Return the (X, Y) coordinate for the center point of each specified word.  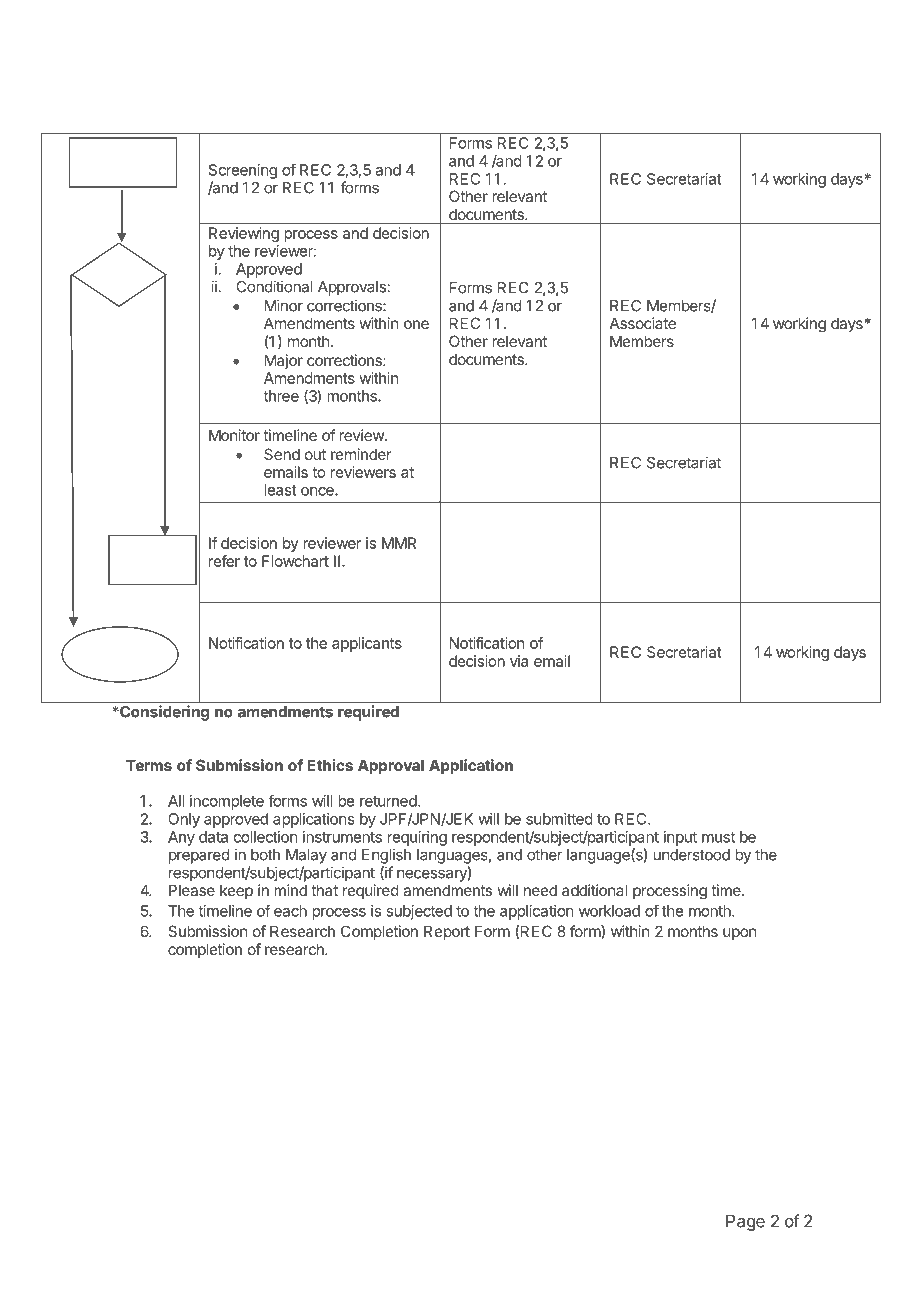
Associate (643, 323)
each (290, 911)
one (416, 324)
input (680, 838)
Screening (243, 171)
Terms (149, 765)
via (519, 661)
